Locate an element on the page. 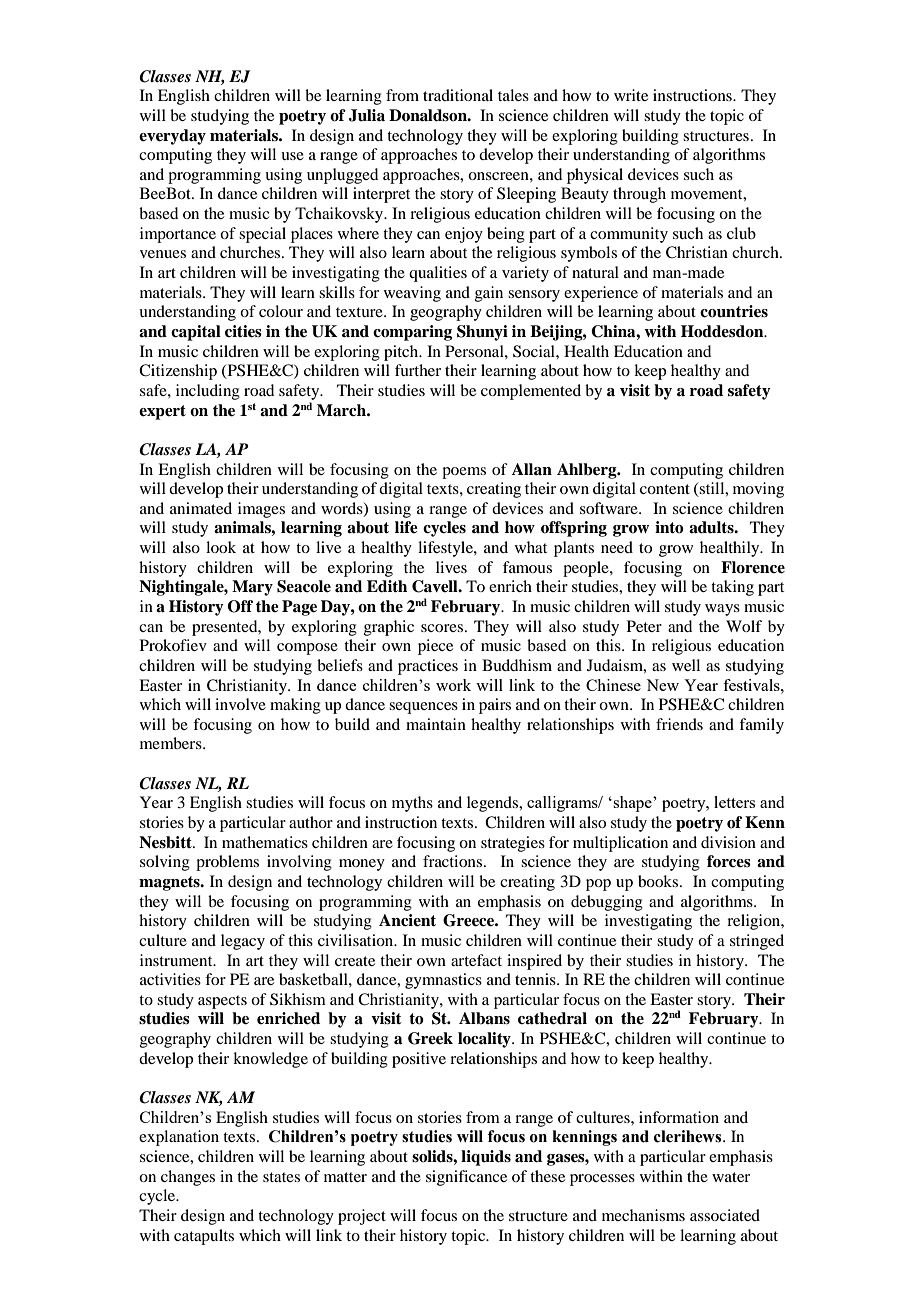 The image size is (924, 1307). poems is located at coordinates (464, 473).
